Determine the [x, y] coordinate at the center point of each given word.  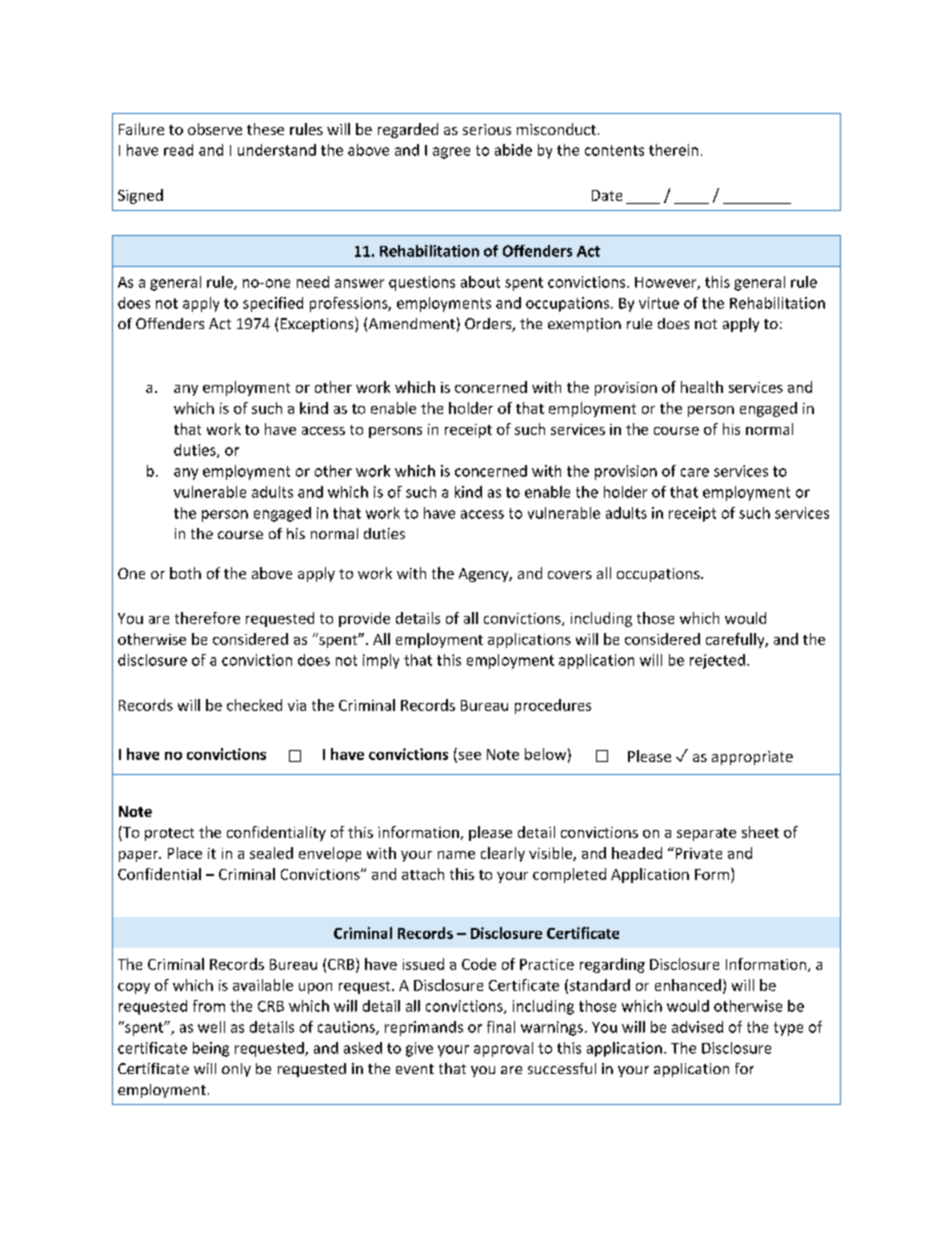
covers [570, 575]
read [178, 150]
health [702, 387]
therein [673, 150]
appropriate [752, 758]
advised [697, 1027]
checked [254, 705]
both [185, 573]
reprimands [424, 1028]
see [468, 757]
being [211, 1049]
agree [451, 153]
